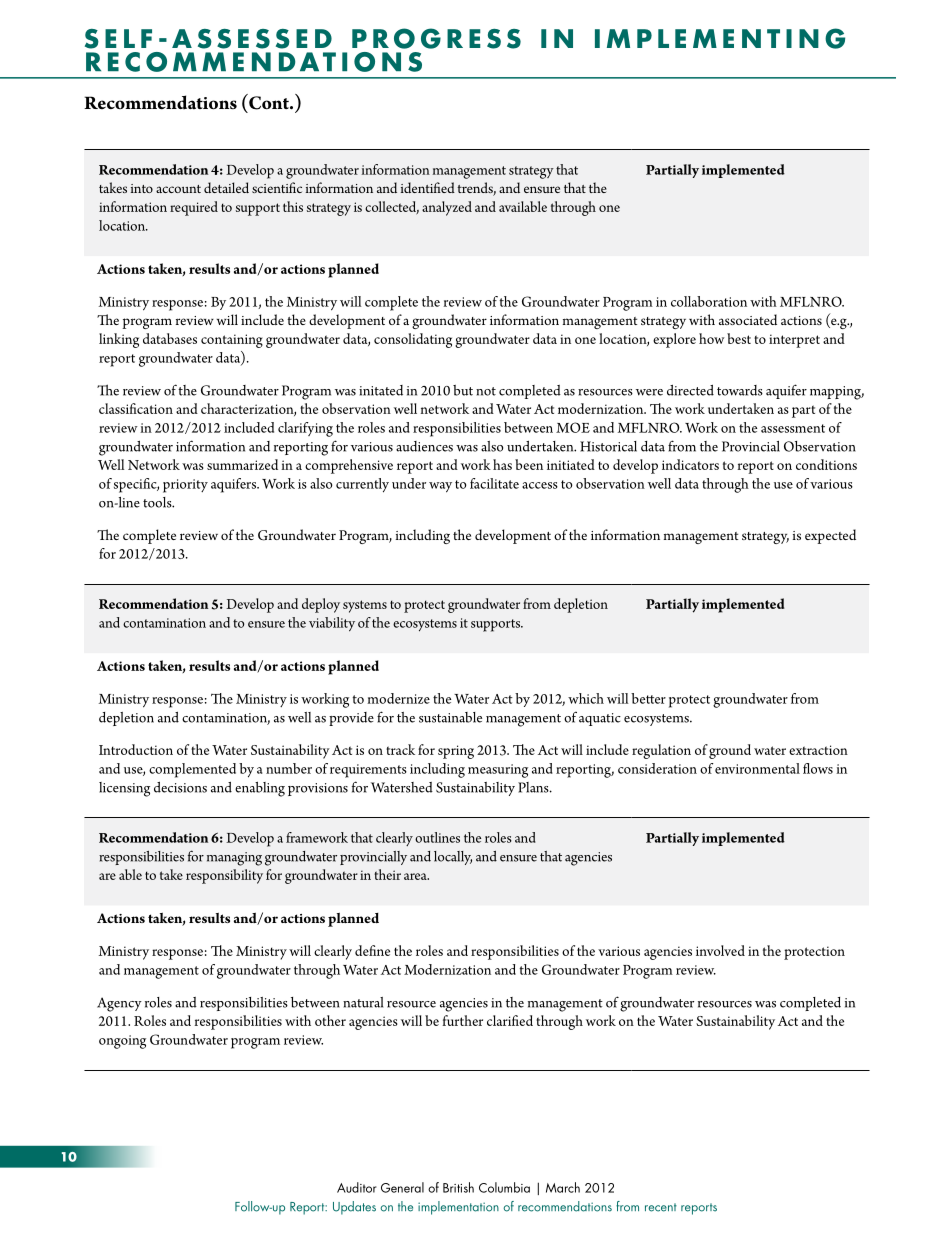 Image resolution: width=952 pixels, height=1233 pixels. What do you see at coordinates (398, 698) in the screenshot?
I see `modernize` at bounding box center [398, 698].
